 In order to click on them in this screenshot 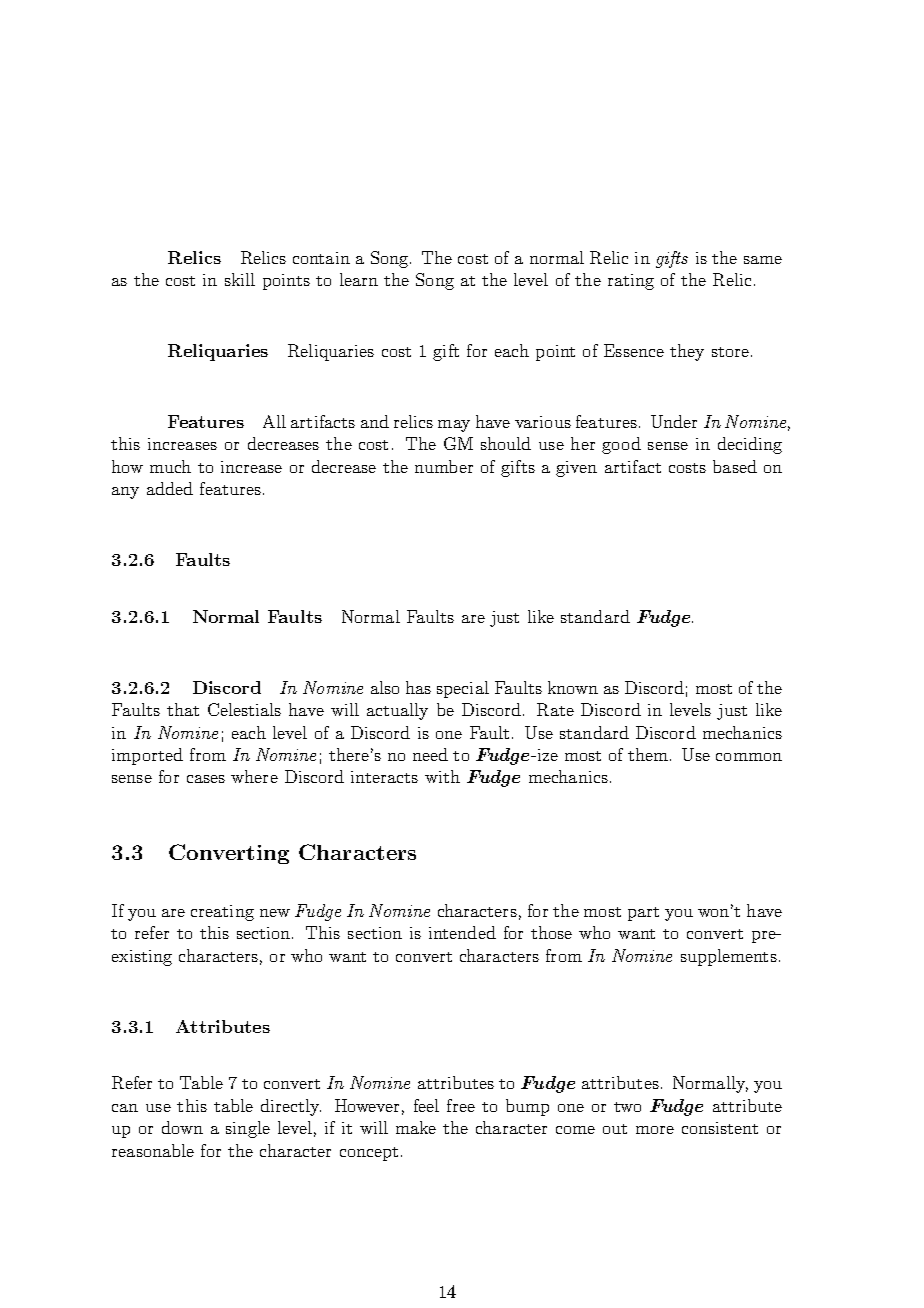, I will do `click(649, 754)`.
